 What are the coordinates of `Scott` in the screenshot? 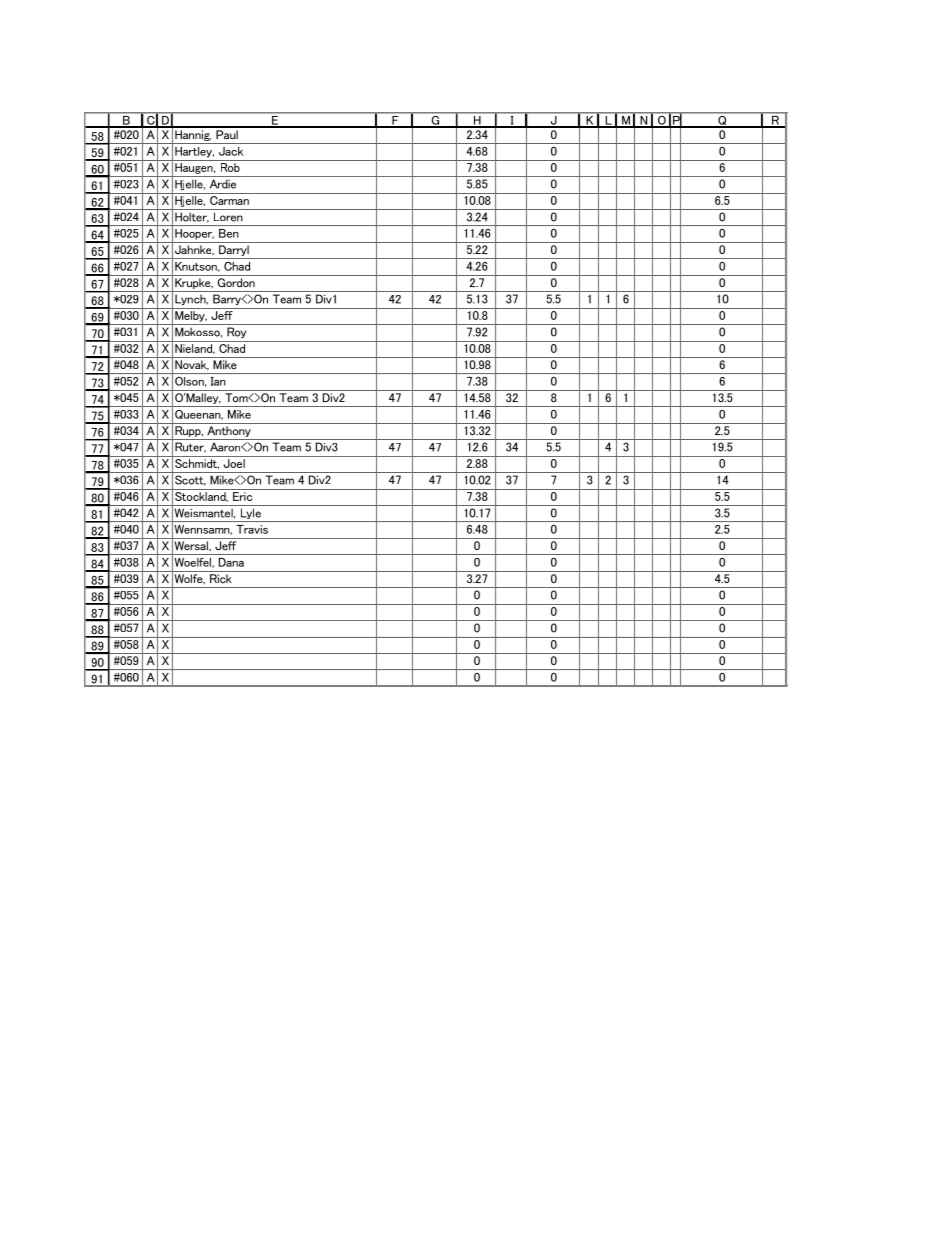 It's located at (190, 480).
